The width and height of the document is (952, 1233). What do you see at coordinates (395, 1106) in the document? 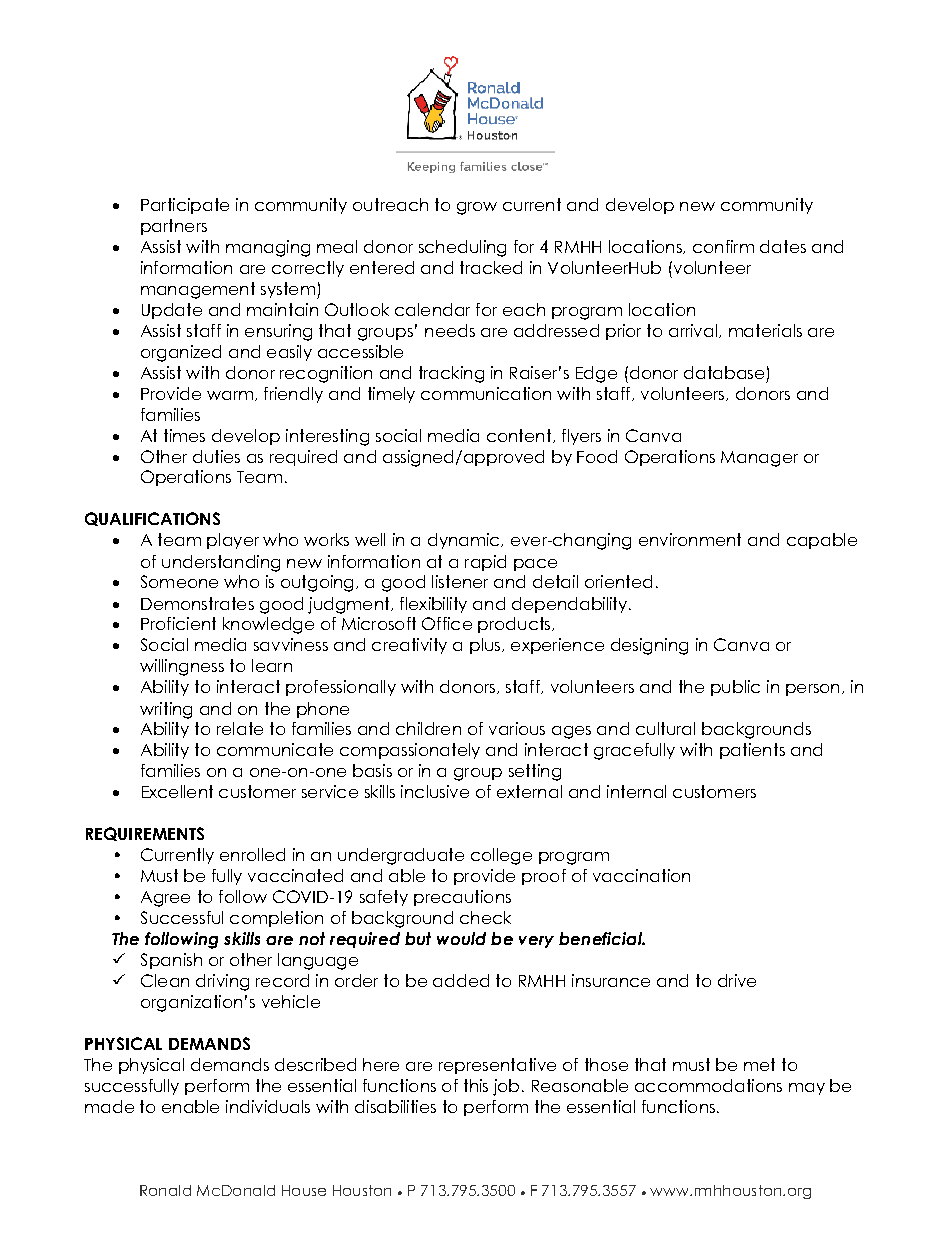
I see `disabilities` at bounding box center [395, 1106].
